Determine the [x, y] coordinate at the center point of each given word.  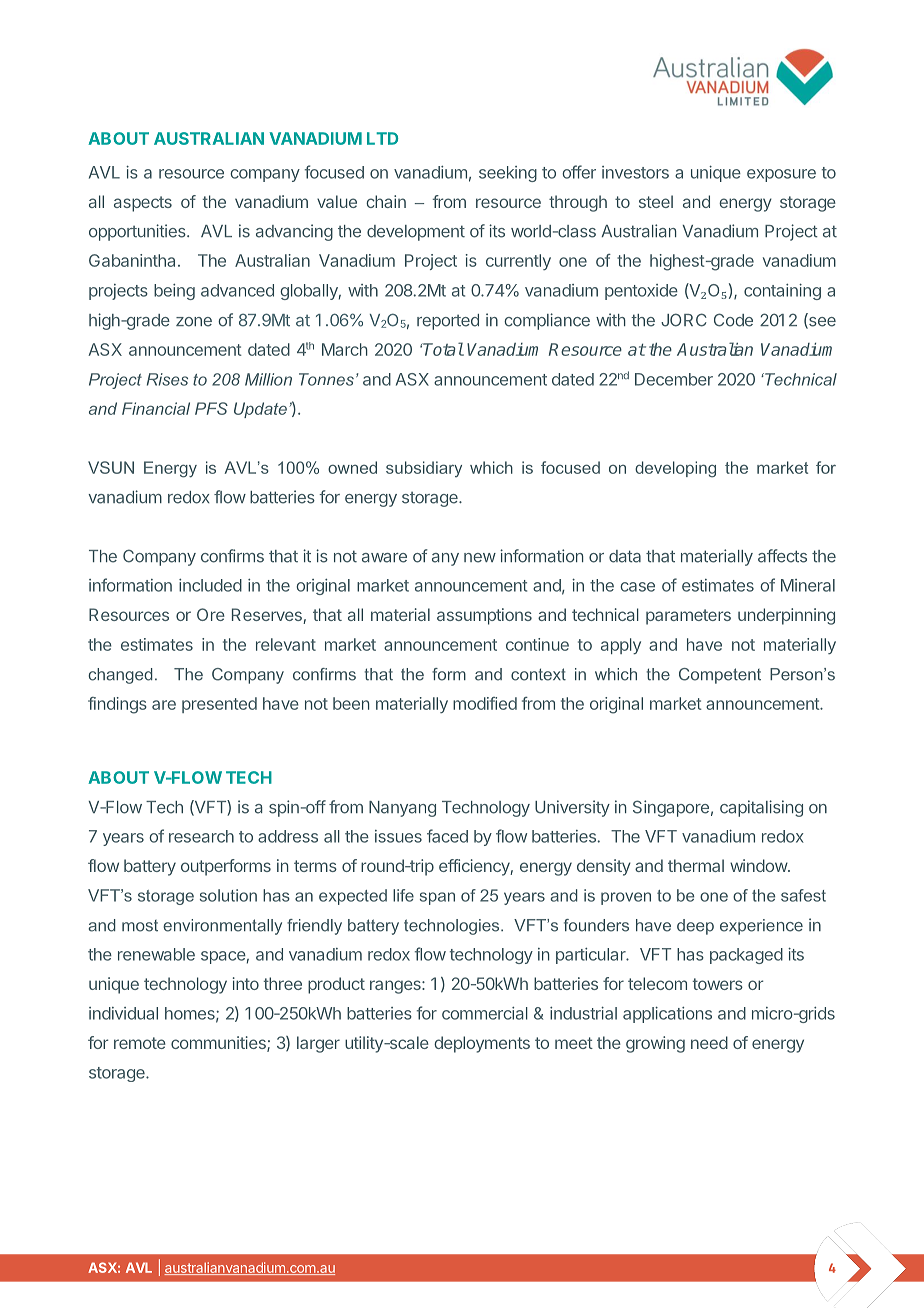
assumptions [484, 616]
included [210, 585]
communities [219, 1044]
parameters [688, 617]
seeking [508, 174]
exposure [781, 175]
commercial [485, 1013]
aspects [143, 204]
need [709, 1042]
